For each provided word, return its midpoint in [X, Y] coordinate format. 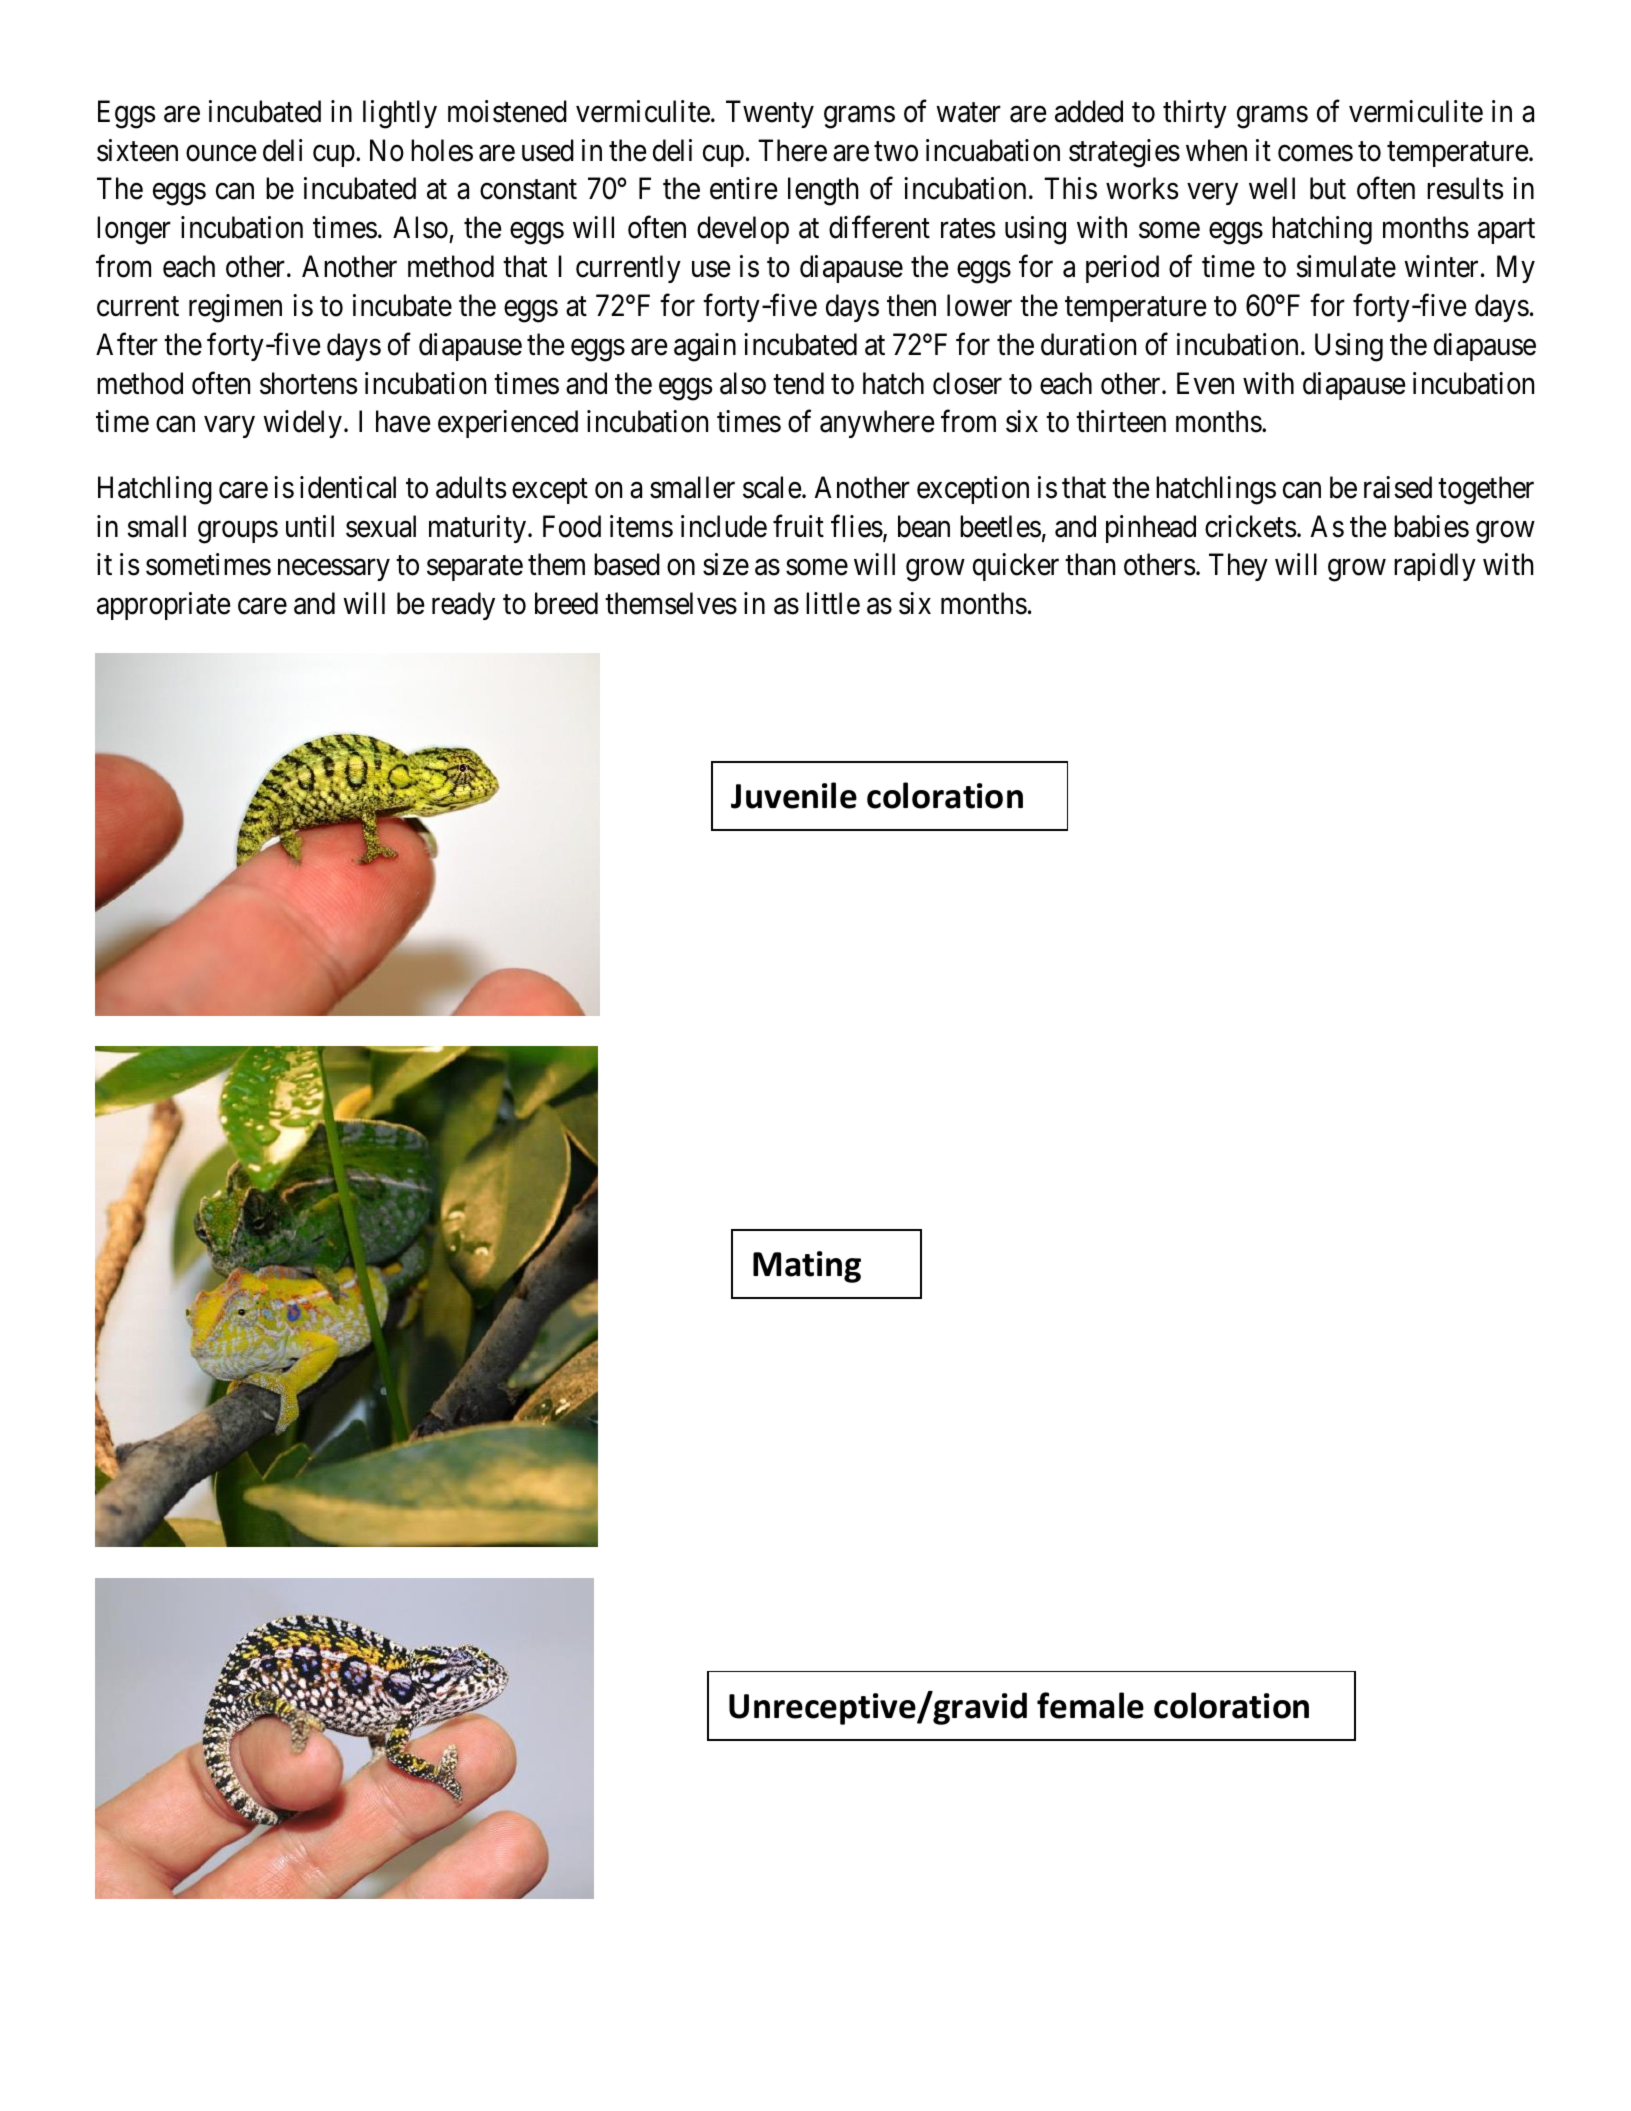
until [310, 526]
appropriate [163, 606]
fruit [798, 526]
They [1238, 567]
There [792, 150]
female [1090, 1705]
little [833, 603]
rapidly [1435, 567]
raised [1398, 487]
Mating [807, 1267]
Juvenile [794, 795]
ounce [221, 153]
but [1328, 188]
